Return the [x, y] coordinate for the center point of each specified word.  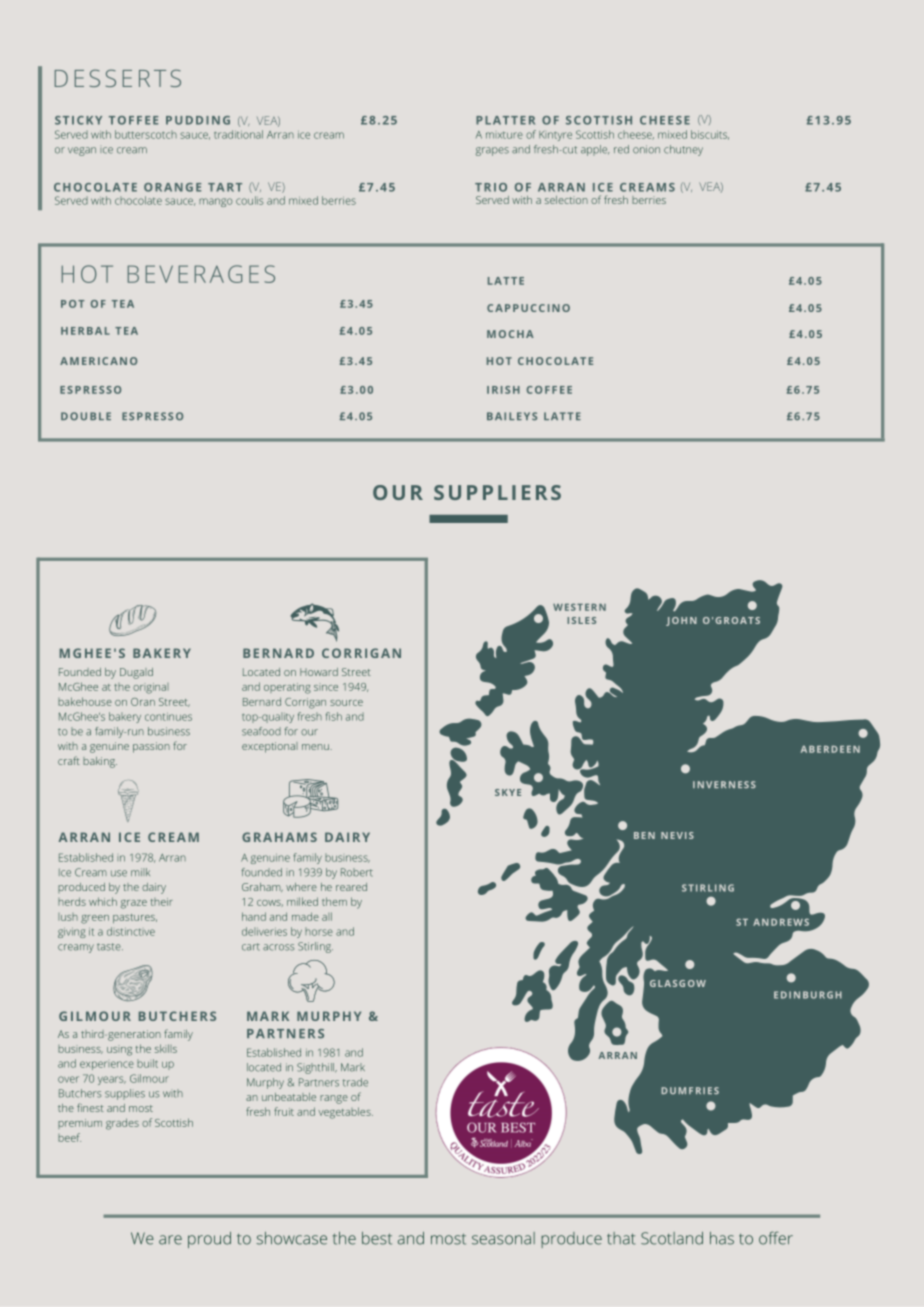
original [151, 688]
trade [355, 1082]
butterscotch [146, 134]
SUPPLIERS [497, 492]
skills [166, 1048]
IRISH [503, 390]
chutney [683, 150]
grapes [492, 151]
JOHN [681, 621]
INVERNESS [724, 784]
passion [151, 747]
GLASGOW [678, 983]
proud [209, 1240]
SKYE [508, 792]
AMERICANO [98, 361]
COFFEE [549, 390]
